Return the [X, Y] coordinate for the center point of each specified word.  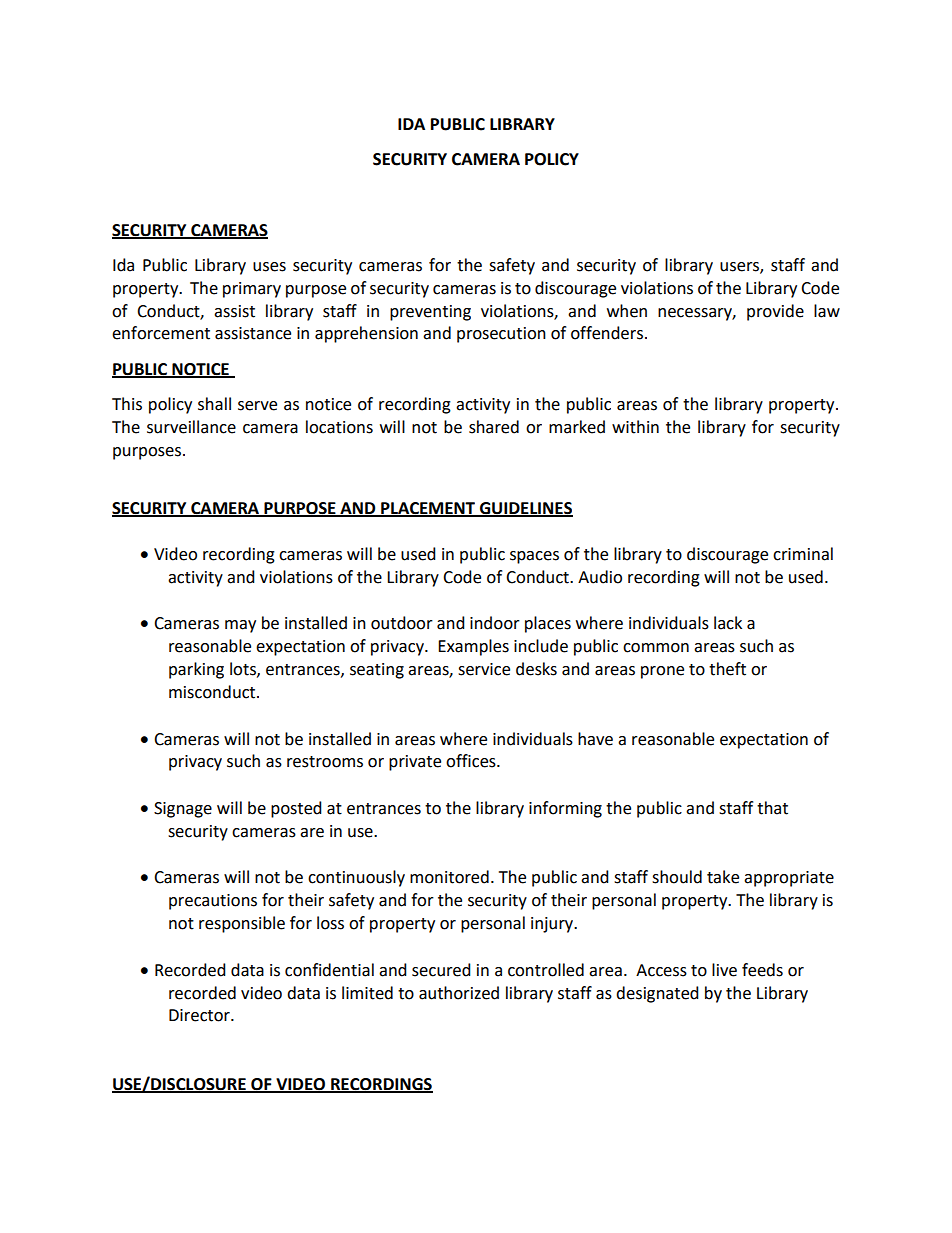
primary [252, 290]
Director [200, 1015]
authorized [459, 993]
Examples [473, 647]
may [240, 626]
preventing [430, 313]
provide [775, 312]
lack [728, 623]
